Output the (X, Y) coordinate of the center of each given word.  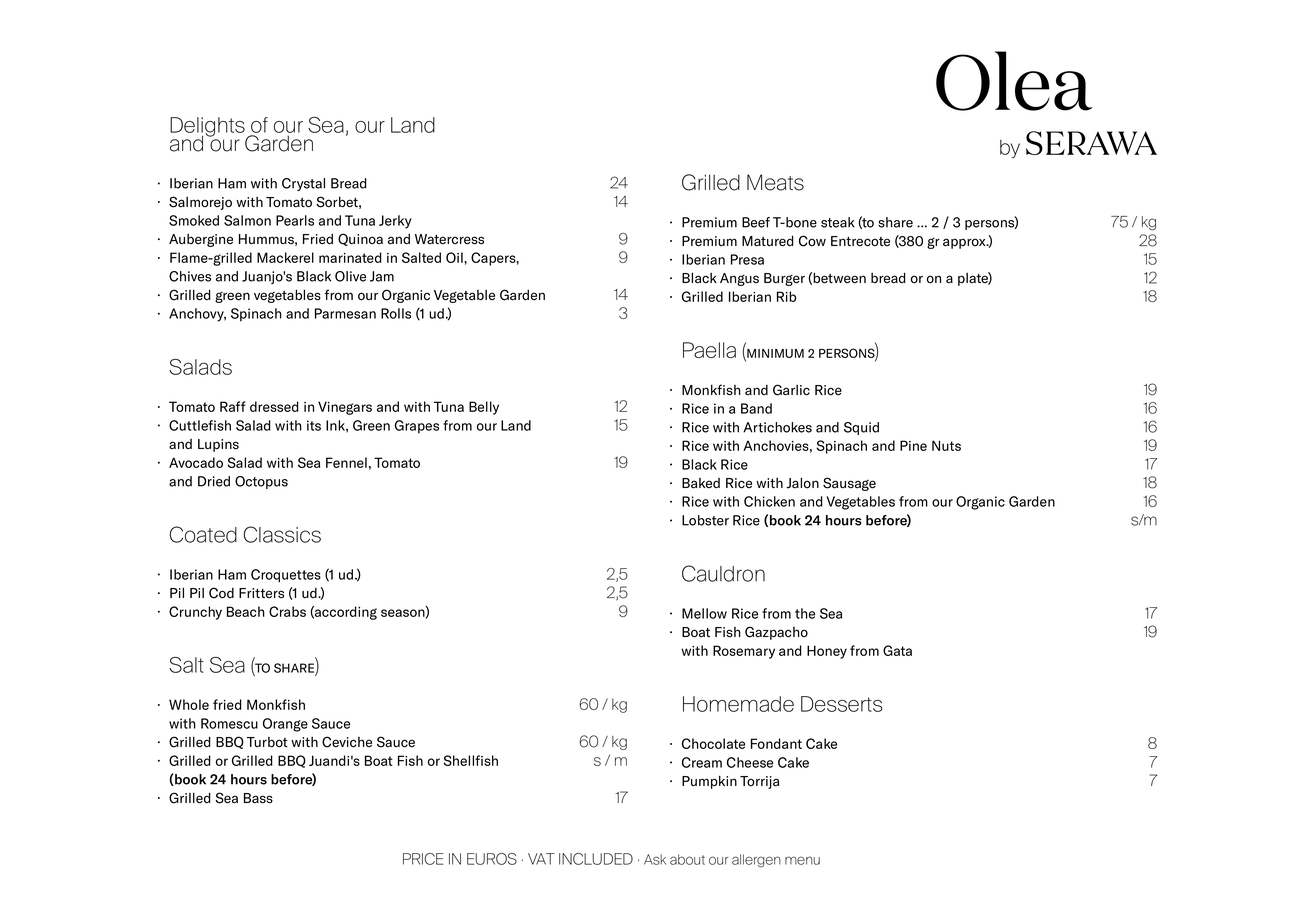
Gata (897, 650)
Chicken (769, 501)
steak (838, 222)
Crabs (287, 611)
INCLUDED (596, 859)
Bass (258, 798)
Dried (214, 481)
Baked (701, 483)
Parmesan (345, 313)
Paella (709, 350)
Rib (786, 296)
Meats (775, 182)
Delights (208, 128)
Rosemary (744, 652)
